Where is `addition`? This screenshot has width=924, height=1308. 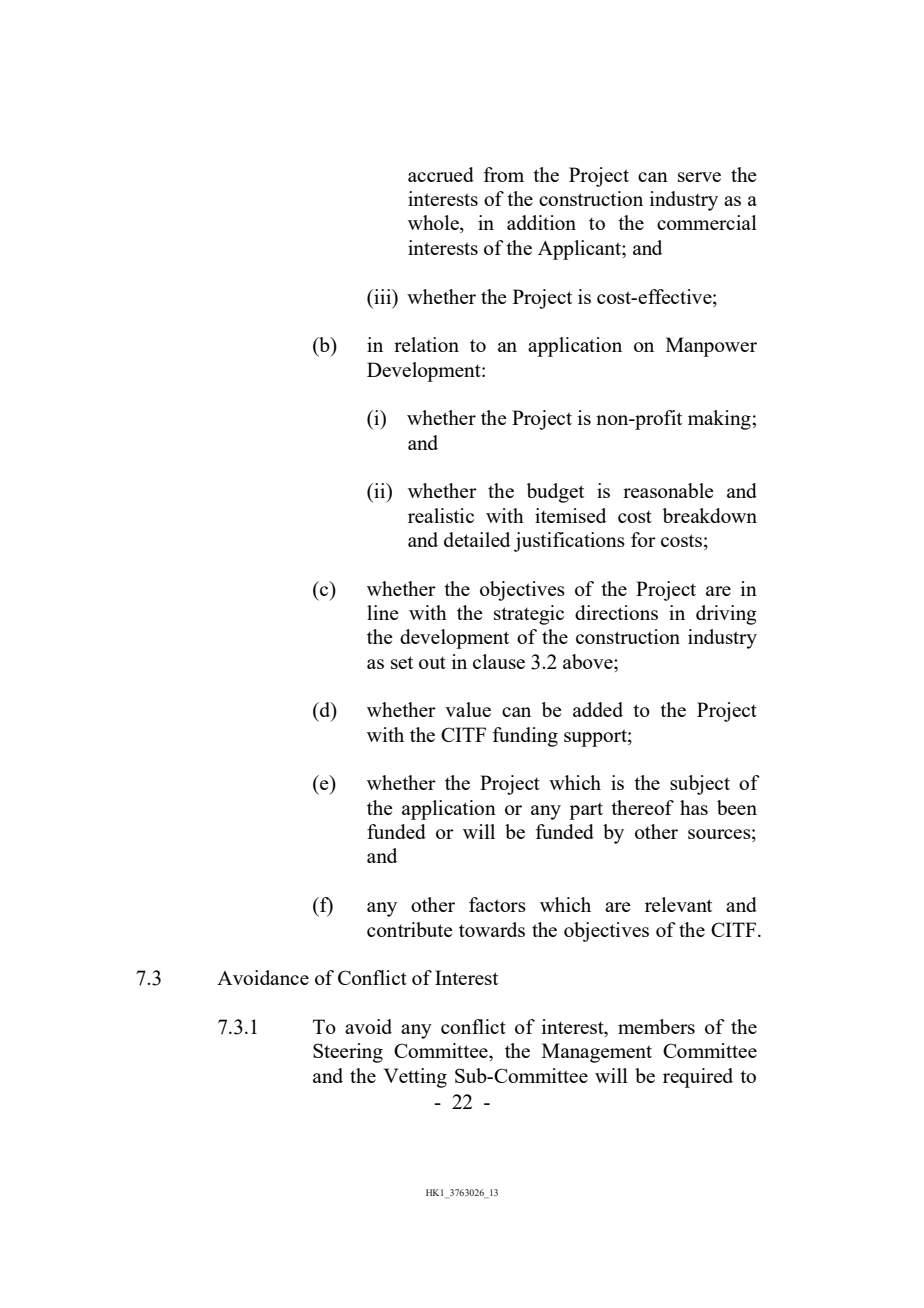
addition is located at coordinates (541, 222).
